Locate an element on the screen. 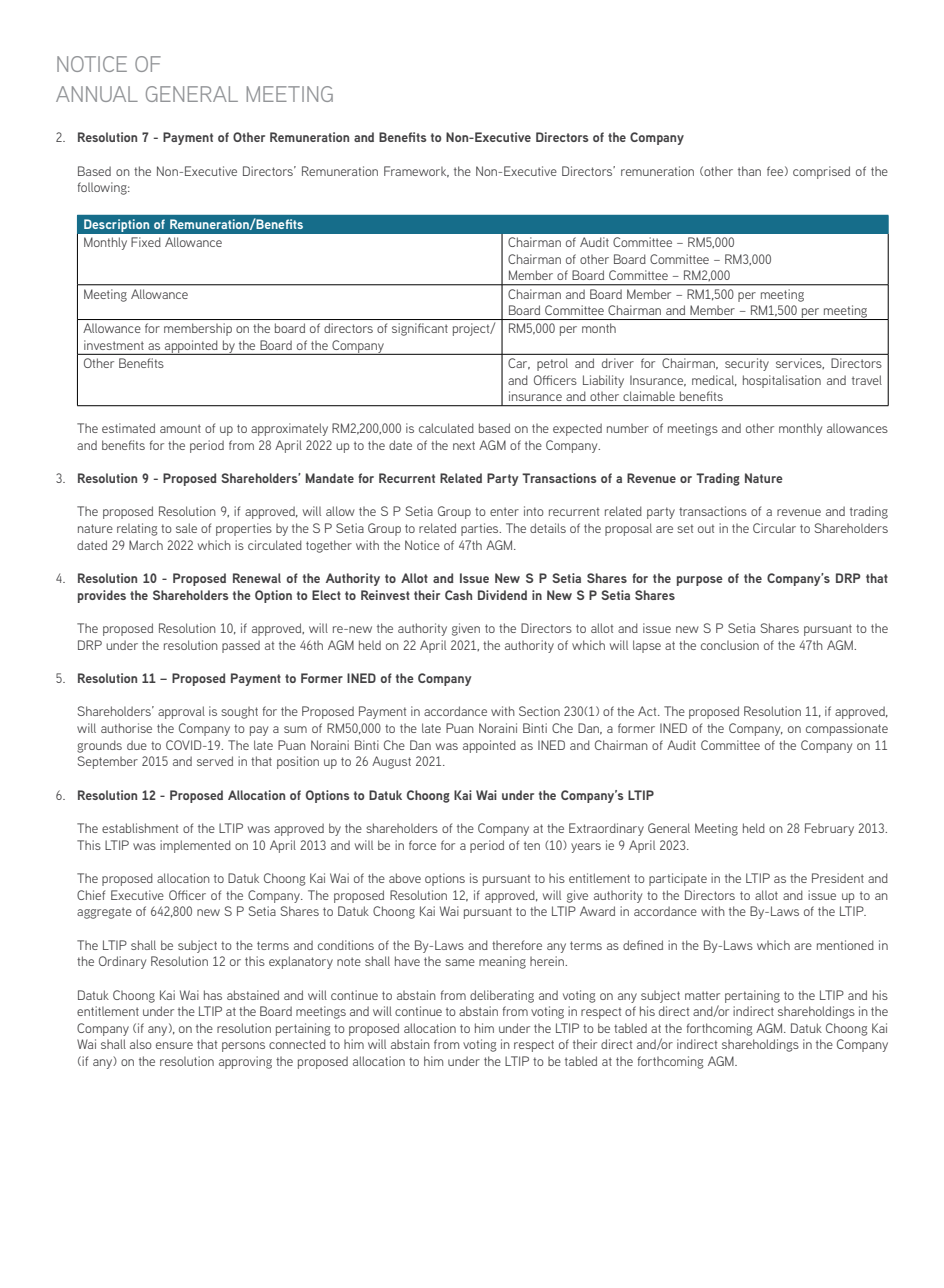 This screenshot has width=944, height=1288. Framework is located at coordinates (416, 172).
